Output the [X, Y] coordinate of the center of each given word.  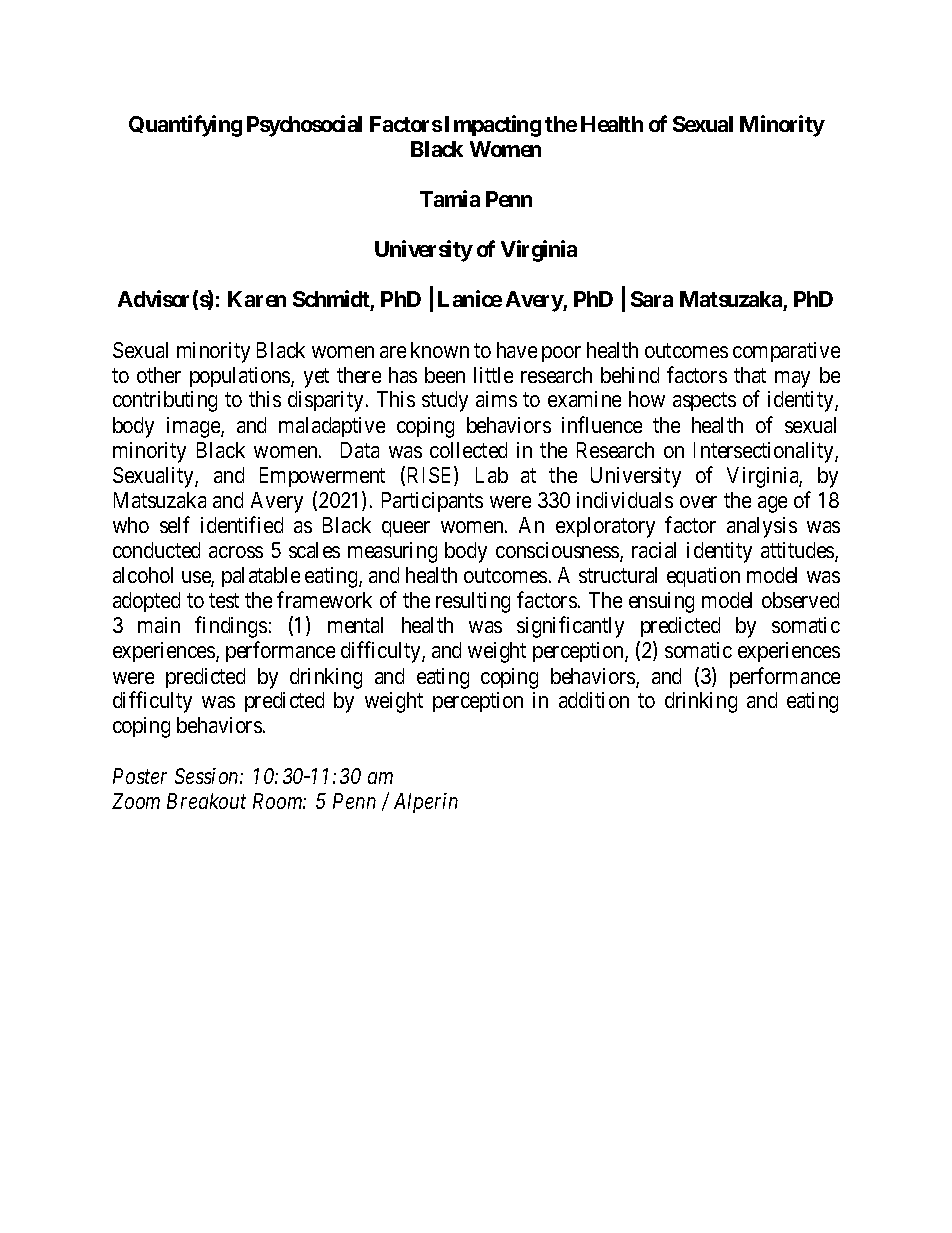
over [698, 502]
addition [594, 700]
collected [468, 450]
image [194, 427]
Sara [652, 299]
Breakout [206, 801]
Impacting [493, 126]
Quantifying [185, 126]
